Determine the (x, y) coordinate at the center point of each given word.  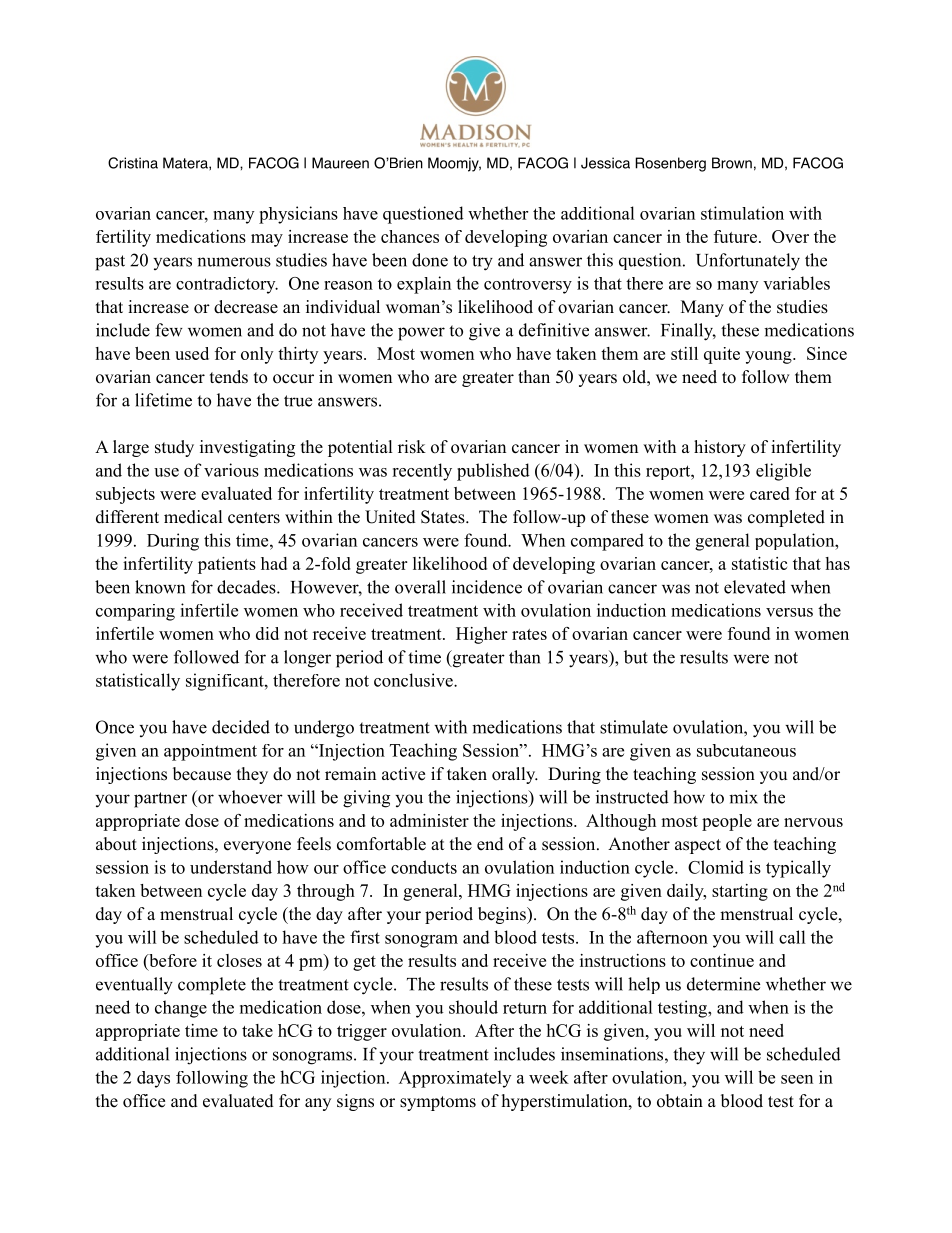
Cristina (133, 163)
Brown (732, 163)
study (174, 448)
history (720, 448)
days (153, 1079)
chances (410, 236)
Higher (481, 635)
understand (231, 867)
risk (412, 447)
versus (789, 612)
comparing (135, 612)
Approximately (455, 1079)
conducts (424, 867)
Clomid (716, 867)
